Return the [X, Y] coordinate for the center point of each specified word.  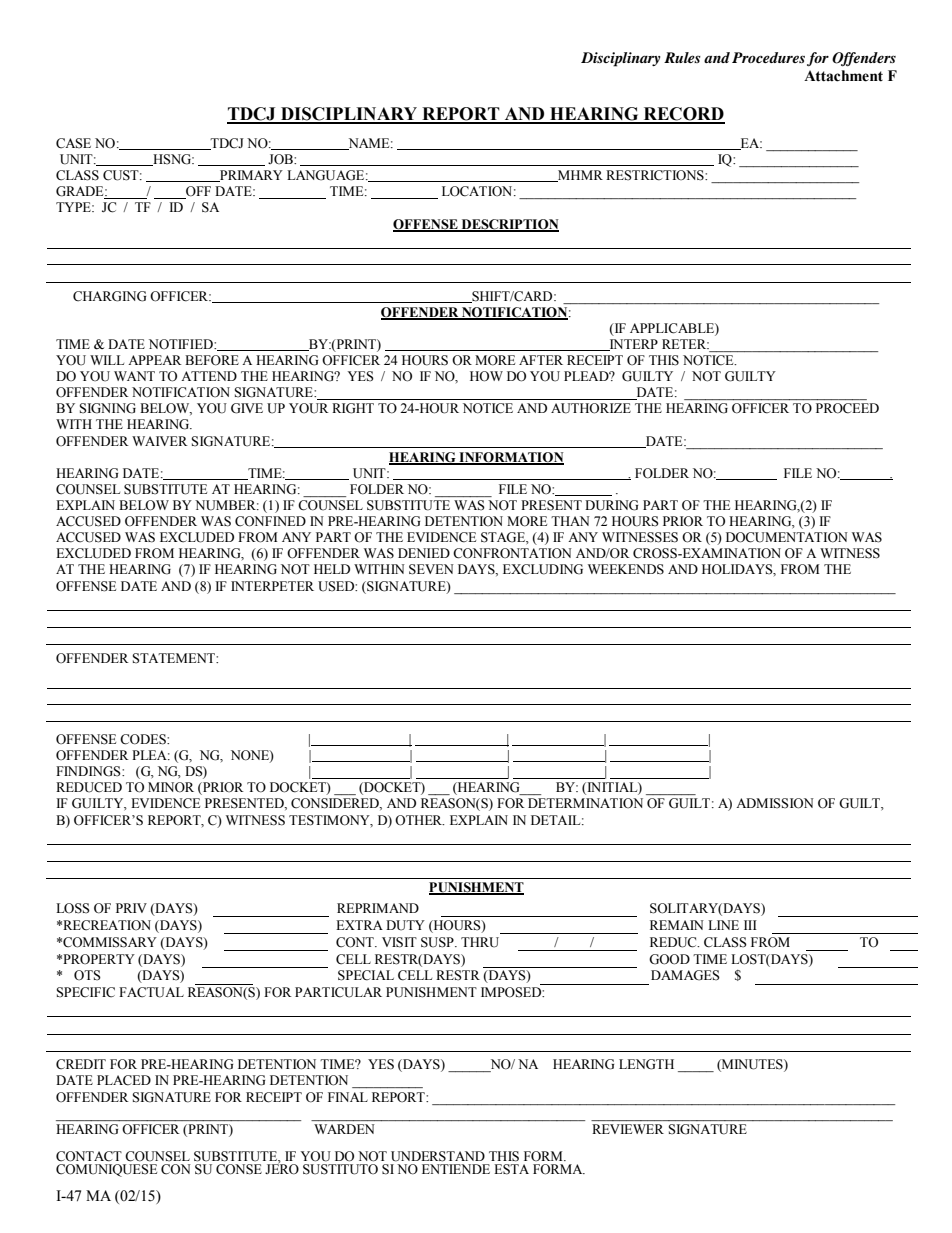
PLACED [124, 1080]
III [750, 925]
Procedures [768, 57]
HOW [486, 376]
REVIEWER [628, 1129]
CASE [73, 143]
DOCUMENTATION [787, 537]
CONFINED [270, 521]
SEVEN [431, 569]
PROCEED [847, 408]
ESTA [511, 1169]
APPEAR [155, 360]
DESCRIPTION [509, 225]
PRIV [131, 908]
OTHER [419, 820]
